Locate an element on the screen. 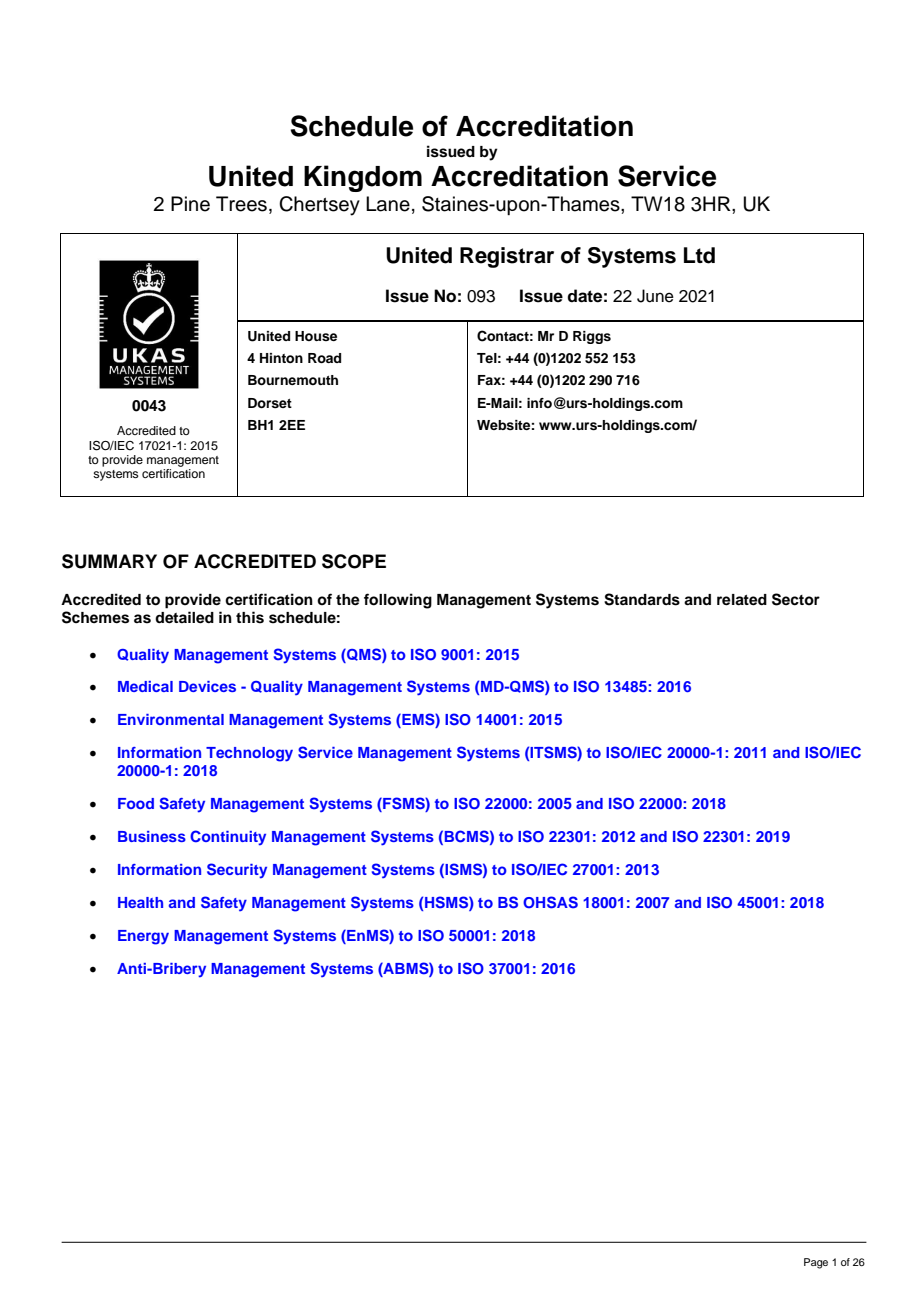 The image size is (924, 1308). Page is located at coordinates (816, 1263).
